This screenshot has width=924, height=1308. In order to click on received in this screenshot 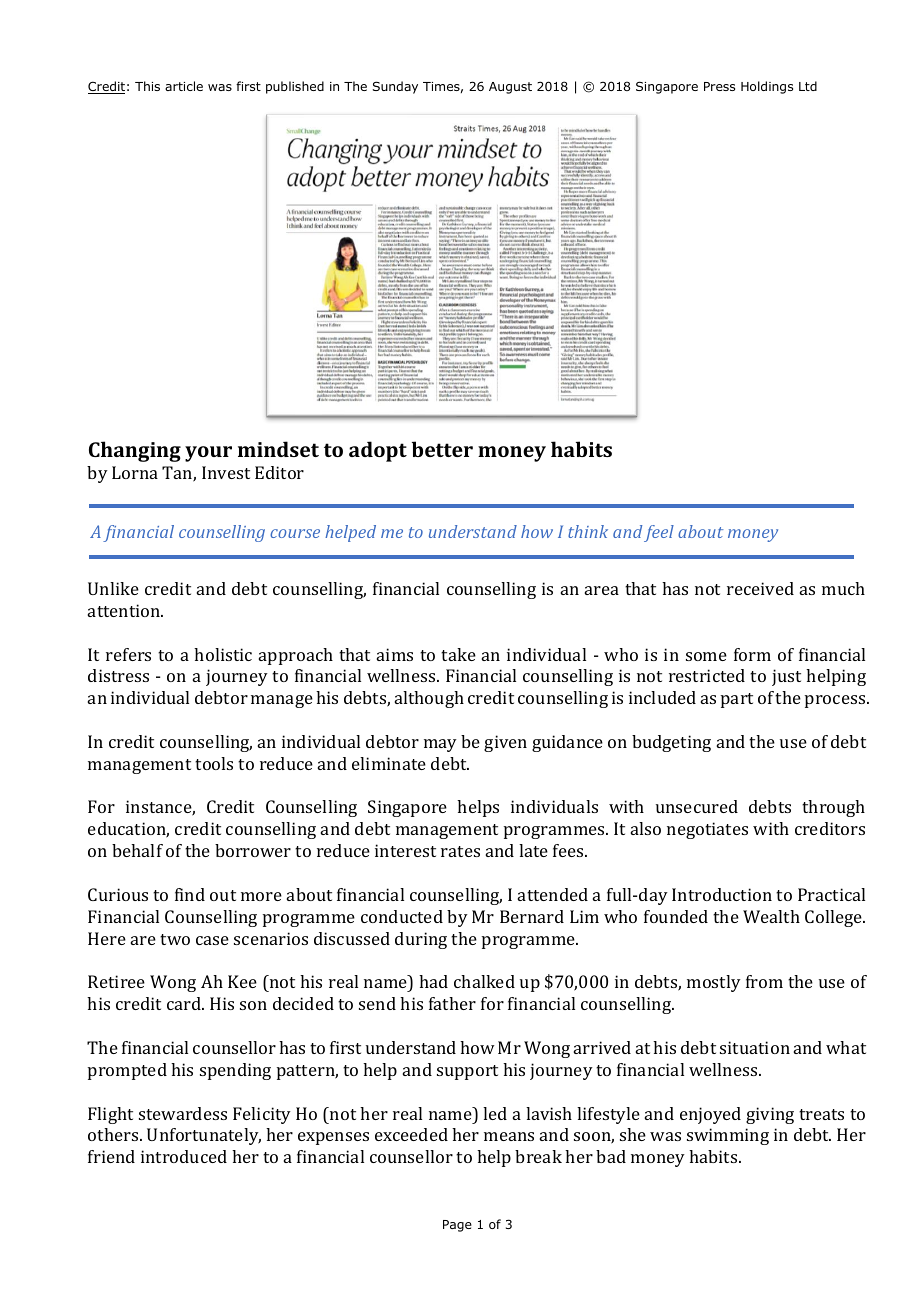, I will do `click(760, 588)`.
